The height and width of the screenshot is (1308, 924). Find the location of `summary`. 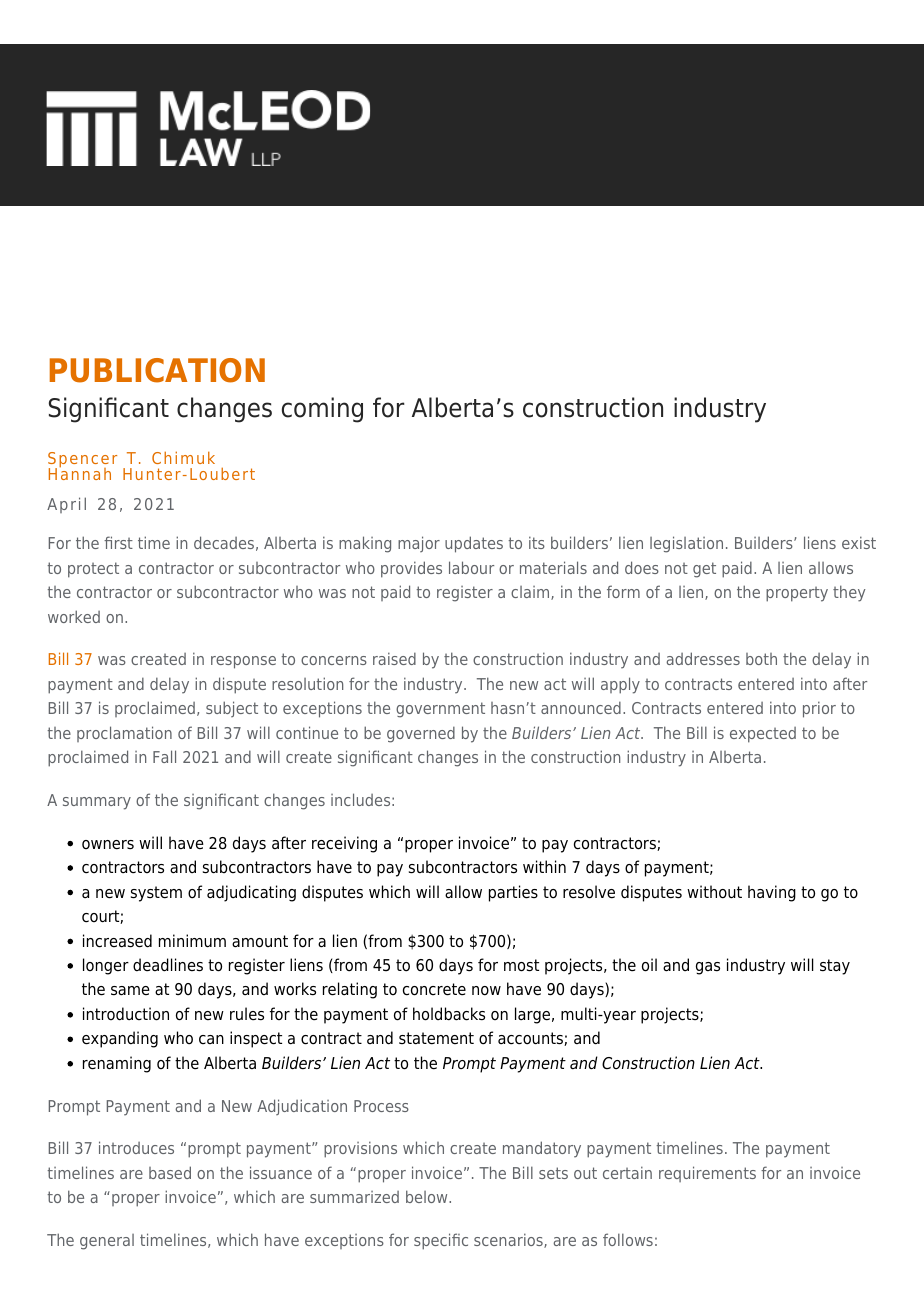

summary is located at coordinates (97, 803).
